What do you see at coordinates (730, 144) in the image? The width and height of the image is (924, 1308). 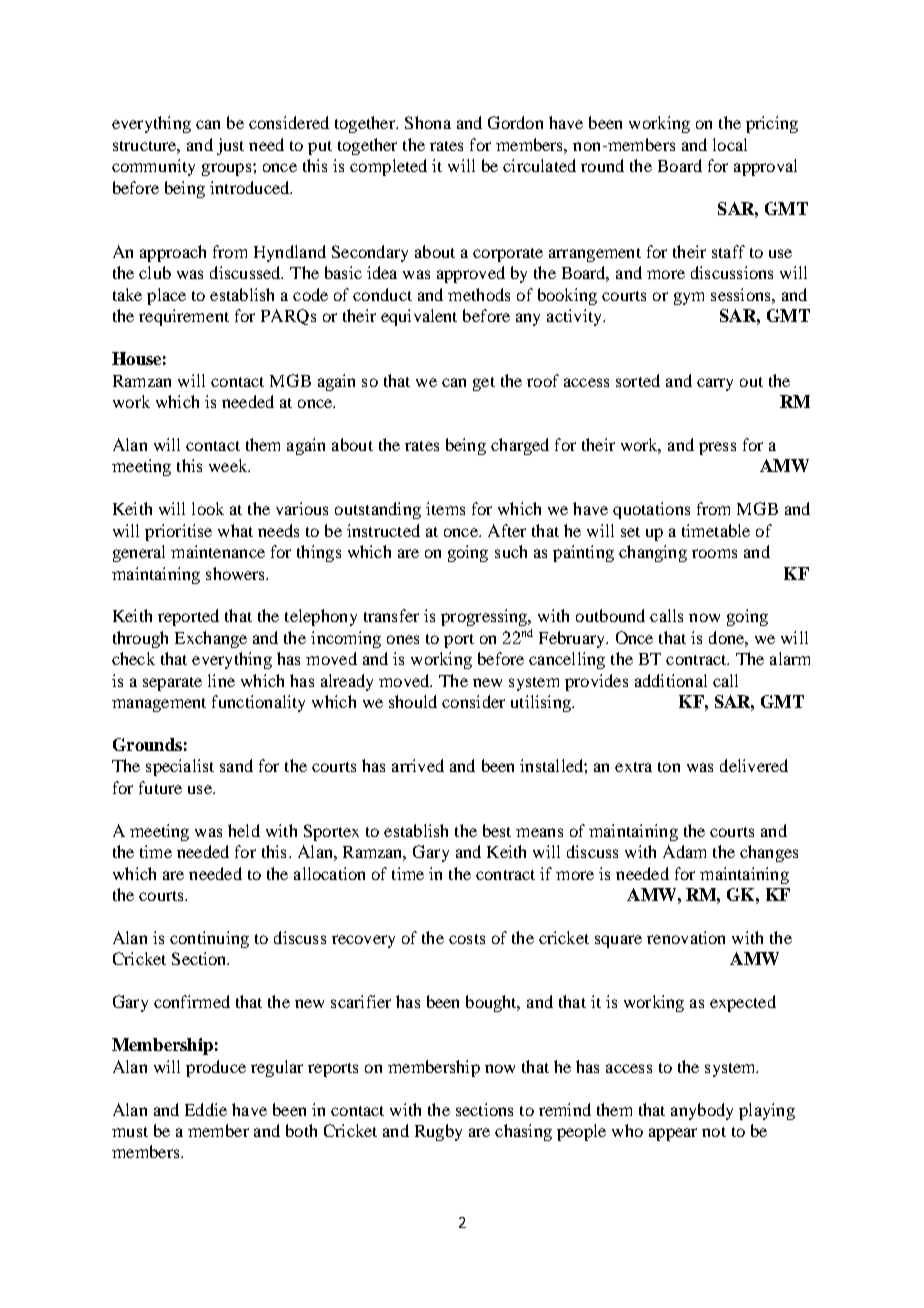 I see `local` at bounding box center [730, 144].
